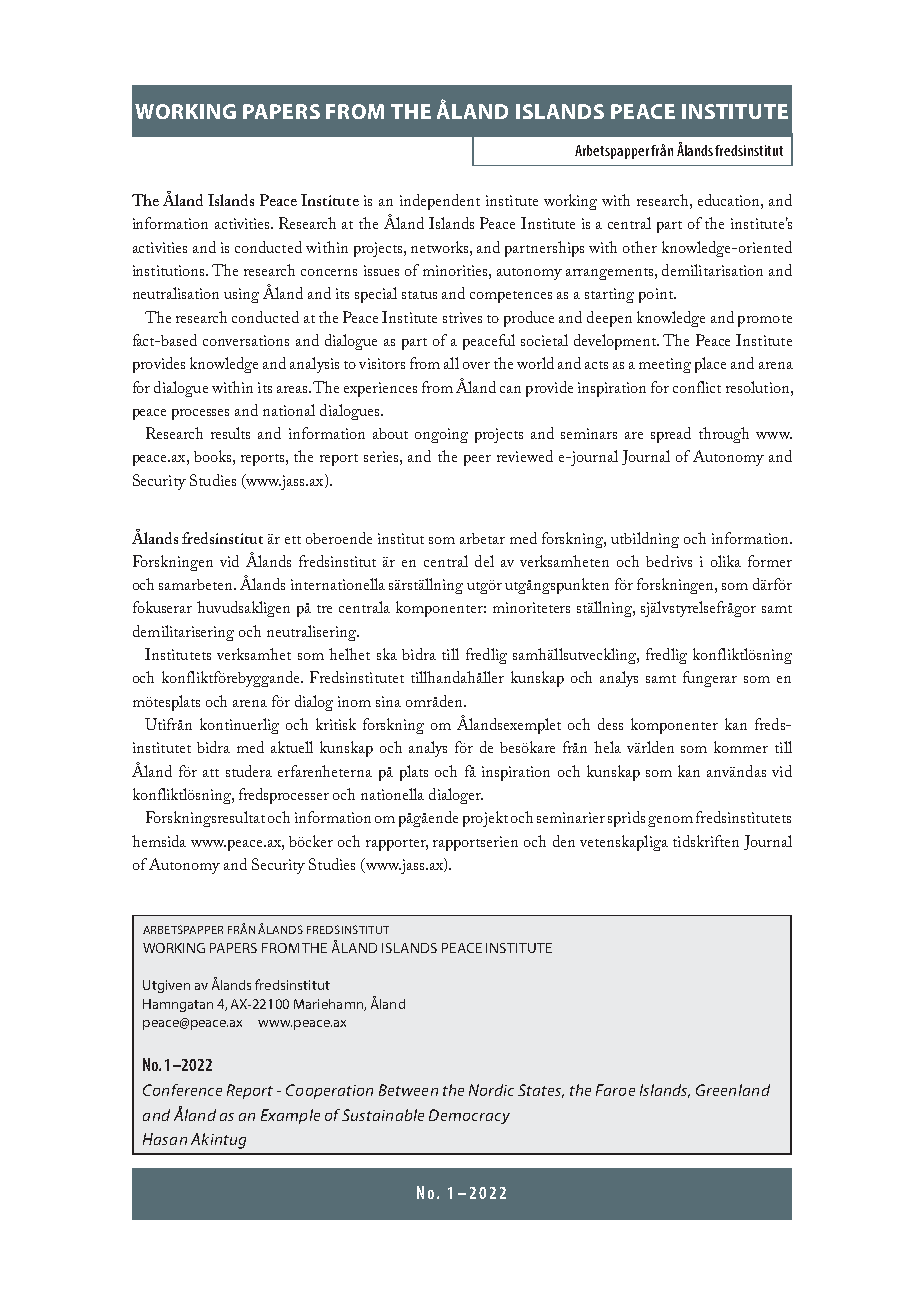 This screenshot has width=924, height=1308. I want to click on networks, so click(441, 247).
